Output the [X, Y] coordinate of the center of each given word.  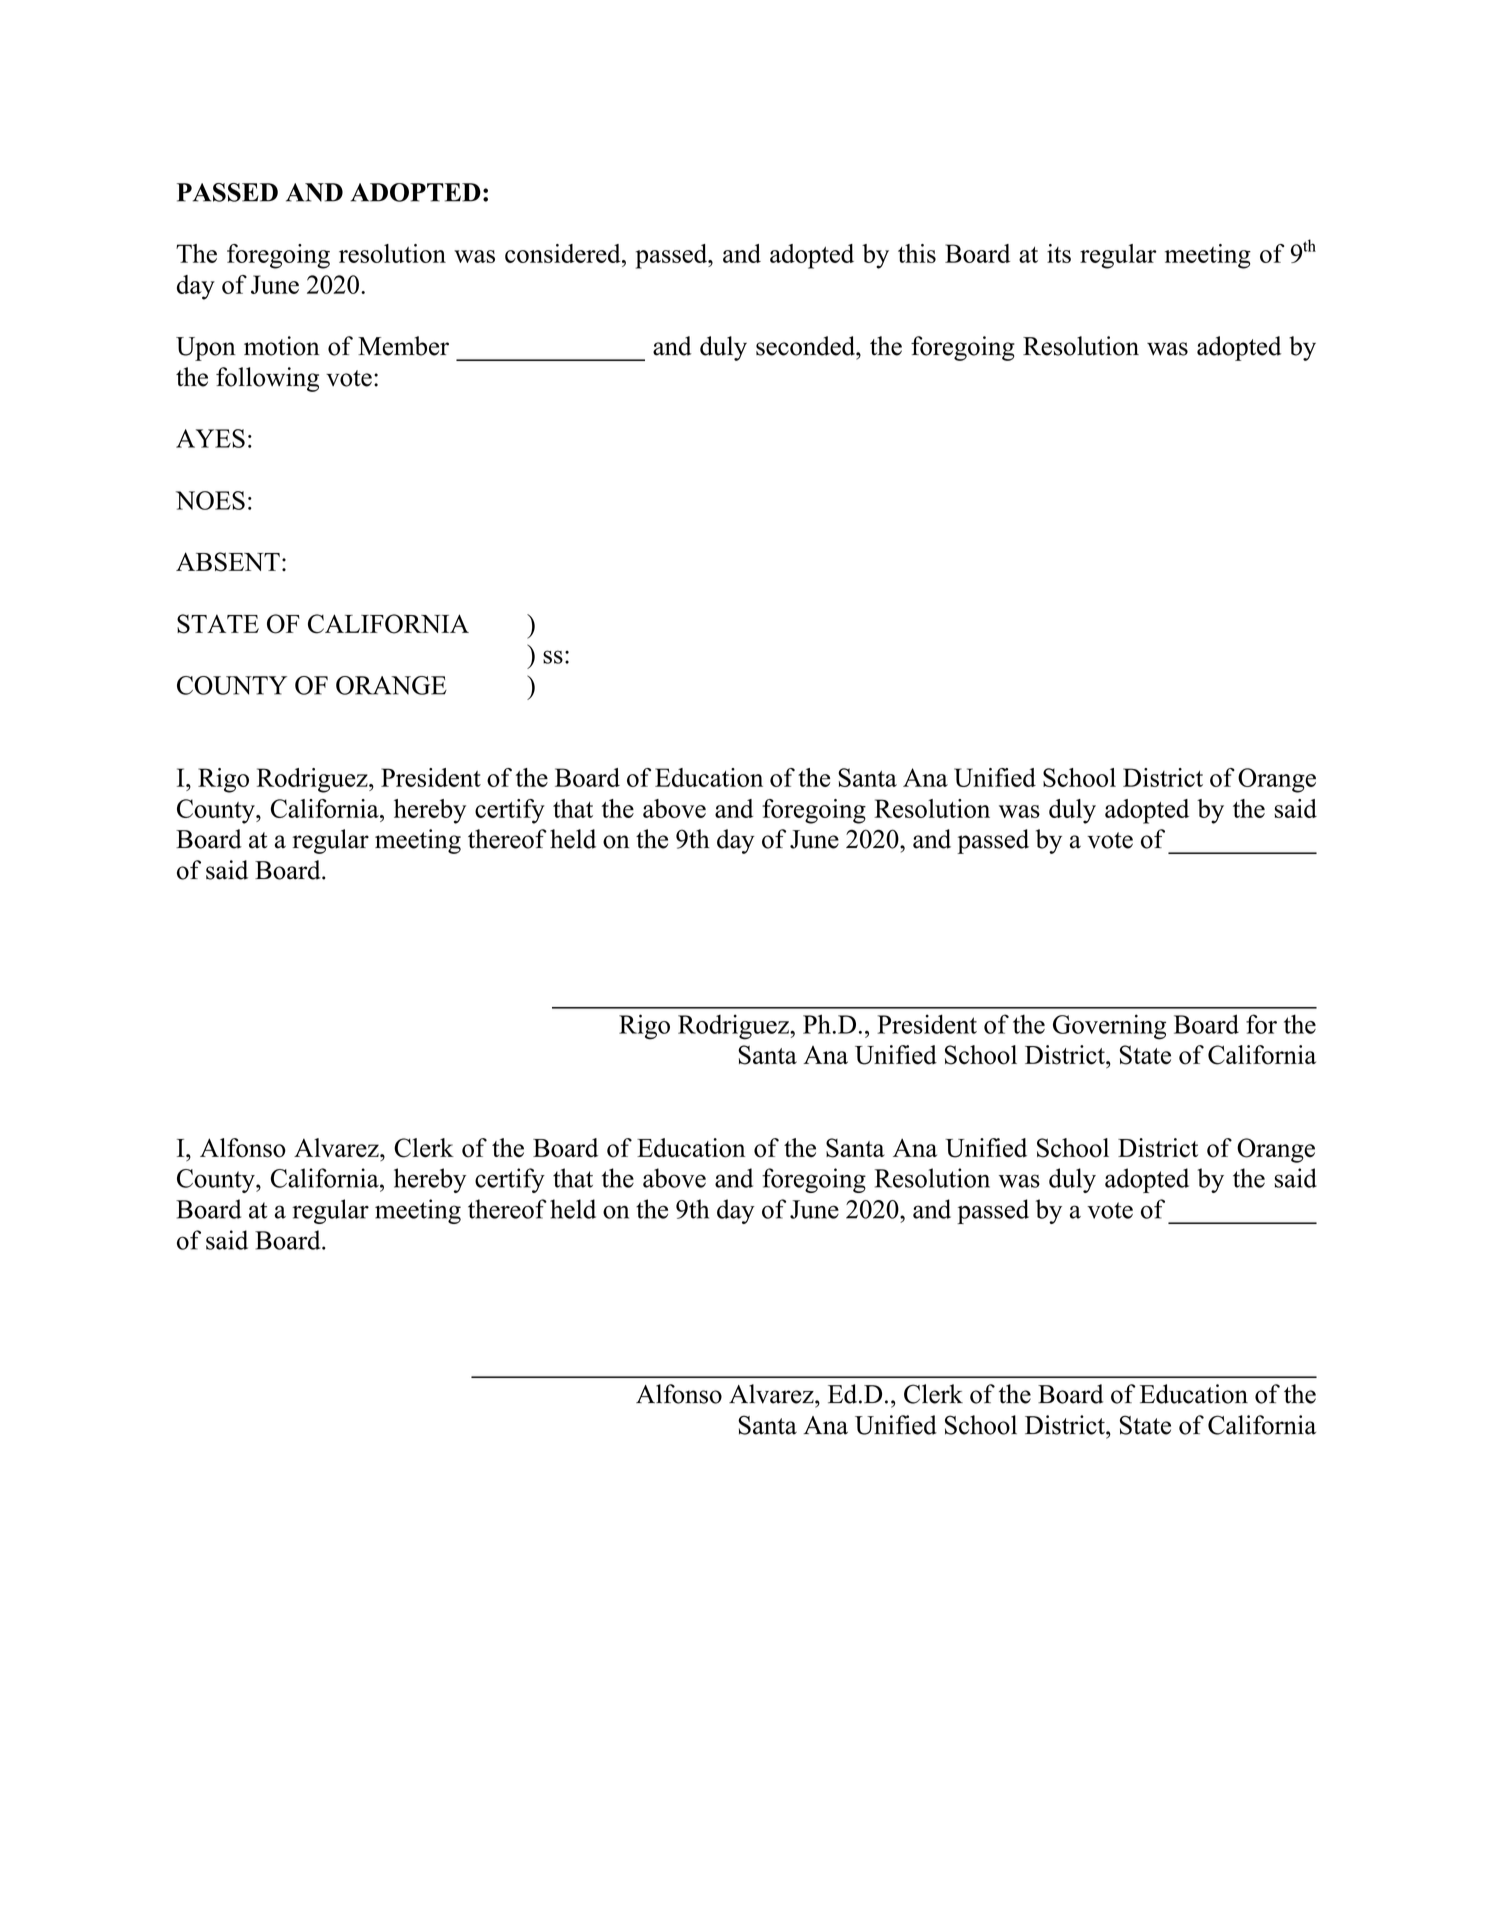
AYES [210, 438]
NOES [210, 500]
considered [564, 253]
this [917, 253]
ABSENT [228, 562]
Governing [1109, 1027]
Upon [206, 349]
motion [282, 346]
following [267, 379]
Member [403, 346]
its [1059, 253]
